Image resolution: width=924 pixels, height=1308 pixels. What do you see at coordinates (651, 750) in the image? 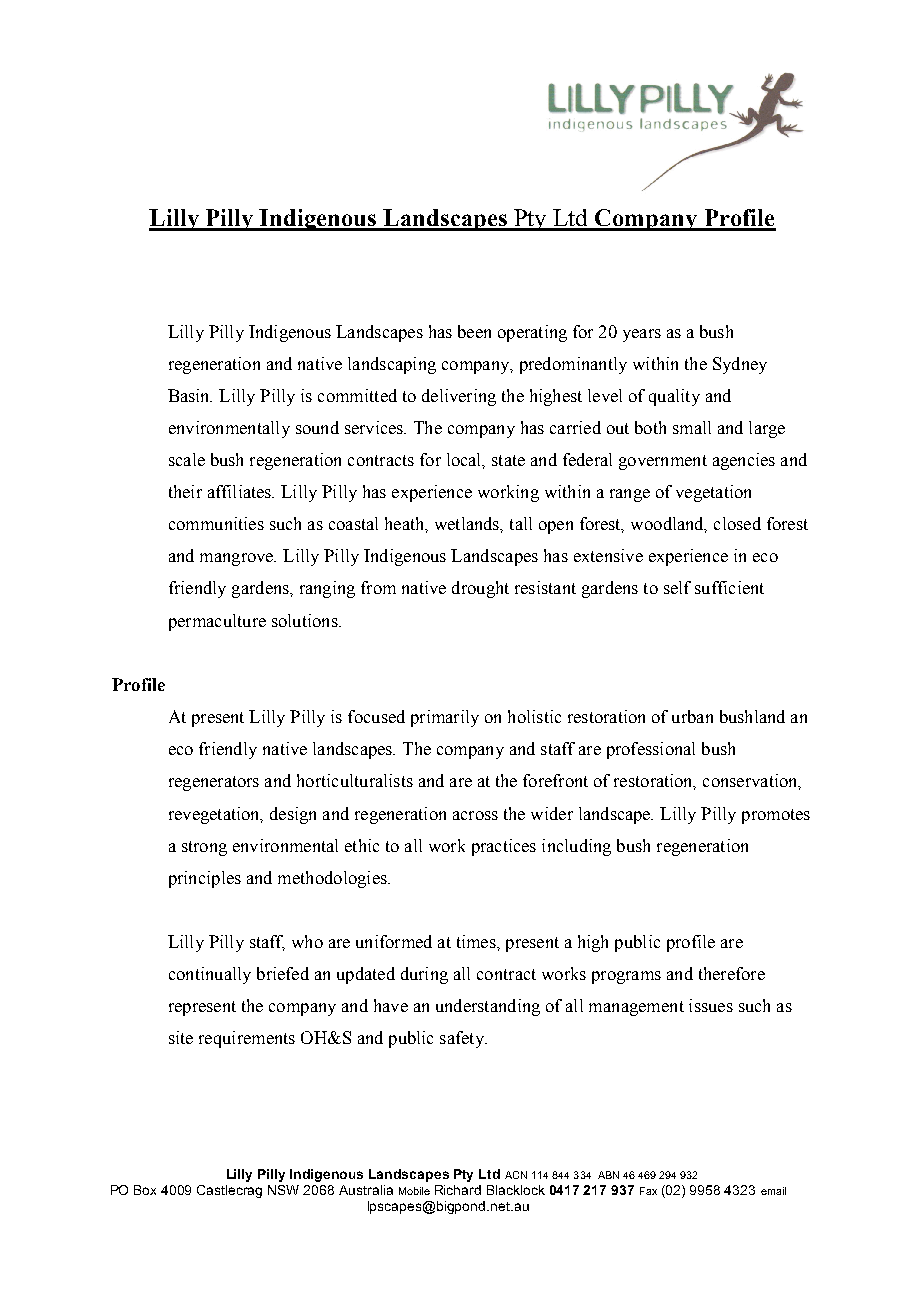
I see `professional` at bounding box center [651, 750].
